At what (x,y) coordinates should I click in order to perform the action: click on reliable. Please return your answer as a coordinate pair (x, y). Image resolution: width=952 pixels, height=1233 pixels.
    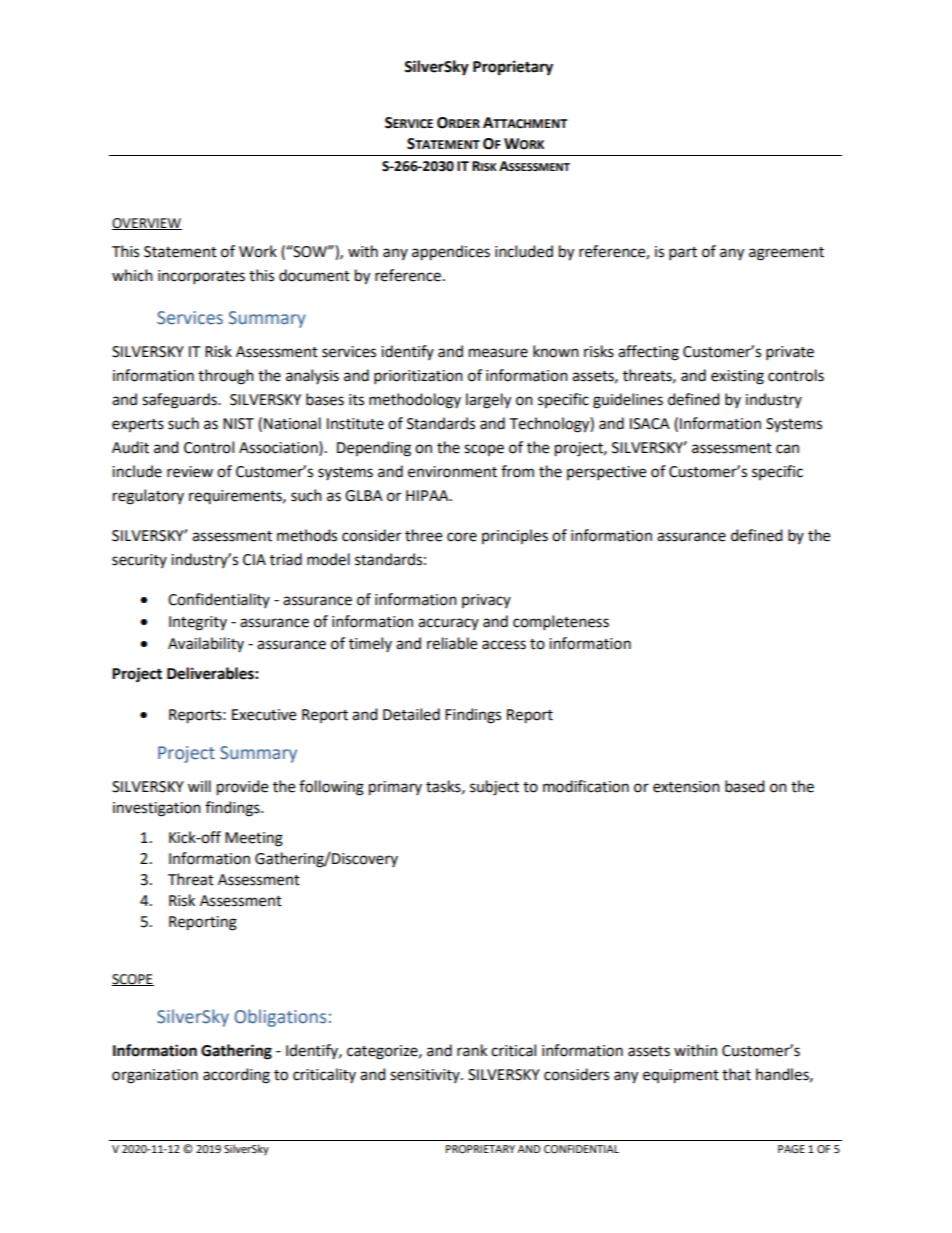
    Looking at the image, I should click on (452, 643).
